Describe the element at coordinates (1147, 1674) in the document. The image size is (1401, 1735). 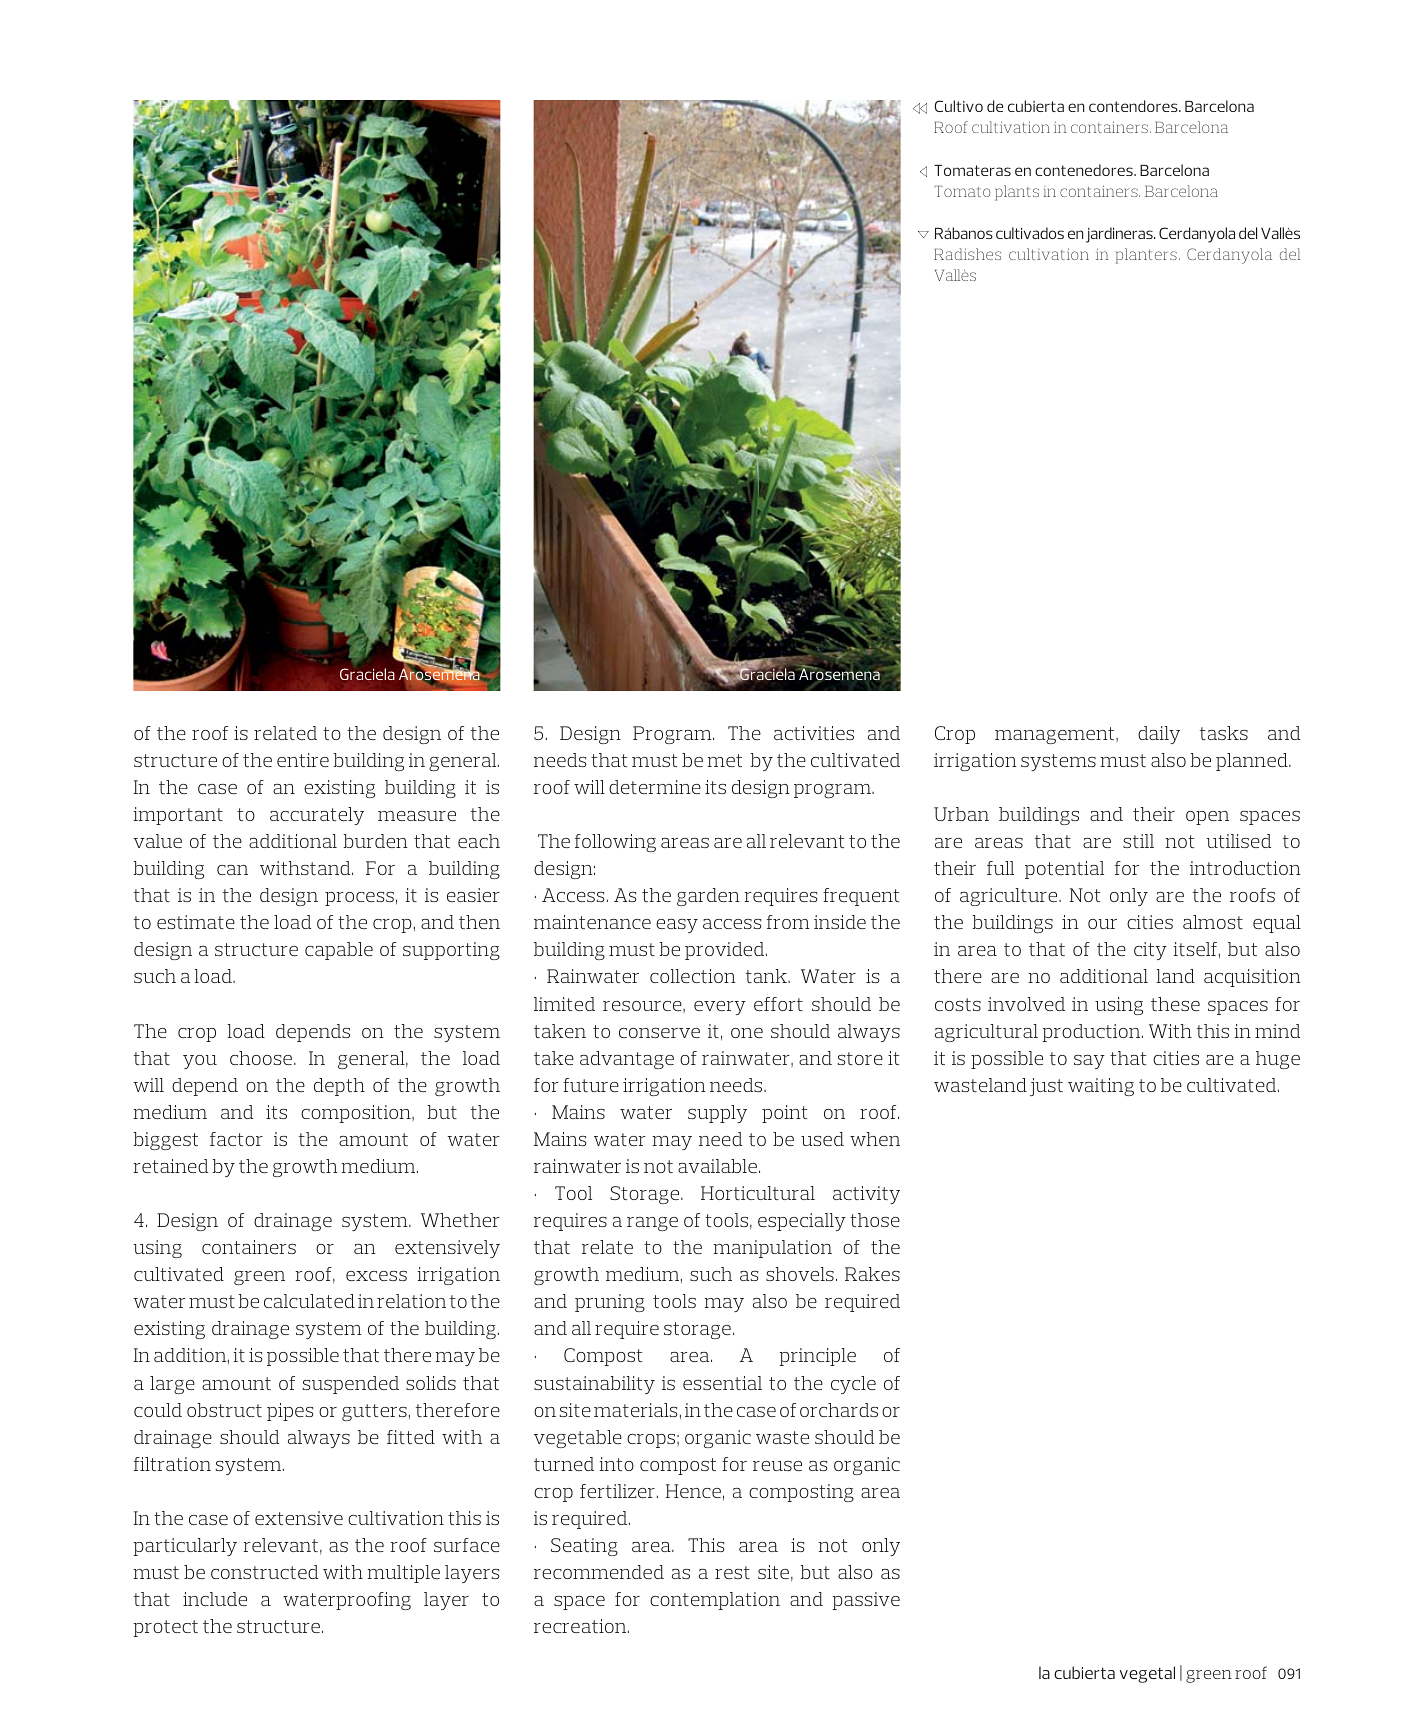
I see `vegetal` at that location.
